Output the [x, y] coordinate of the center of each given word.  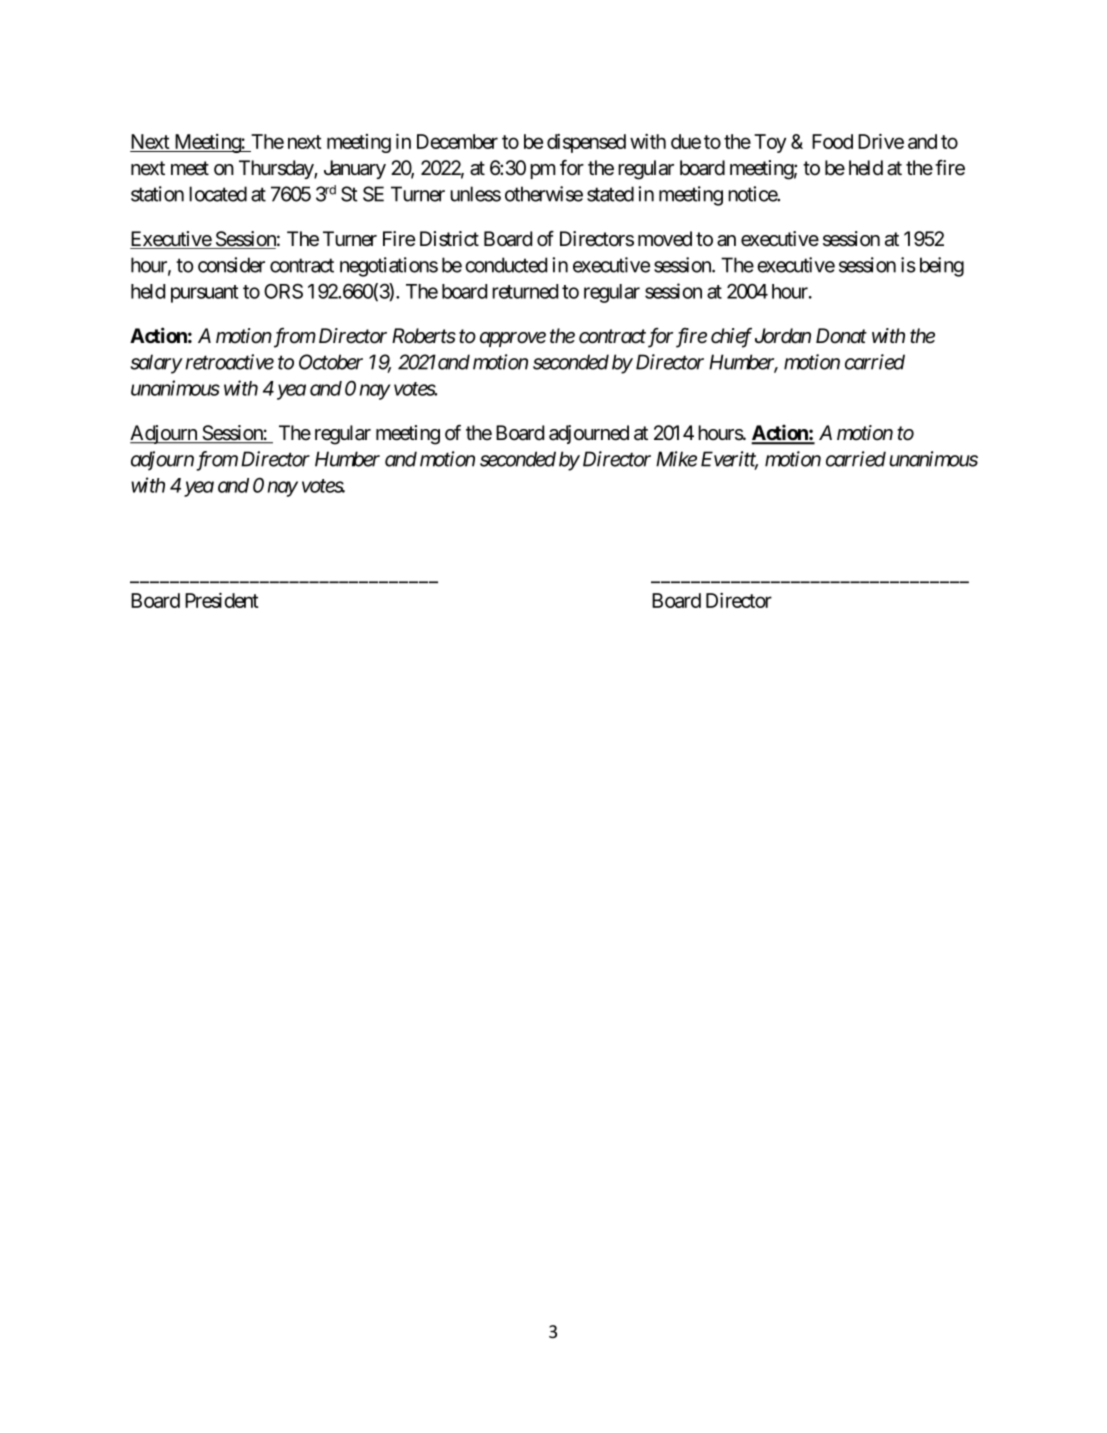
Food [832, 141]
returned [525, 291]
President [222, 600]
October [331, 362]
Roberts [424, 336]
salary [156, 364]
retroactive [229, 362]
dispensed [586, 143]
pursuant [204, 294]
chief [731, 338]
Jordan [783, 336]
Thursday [277, 169]
